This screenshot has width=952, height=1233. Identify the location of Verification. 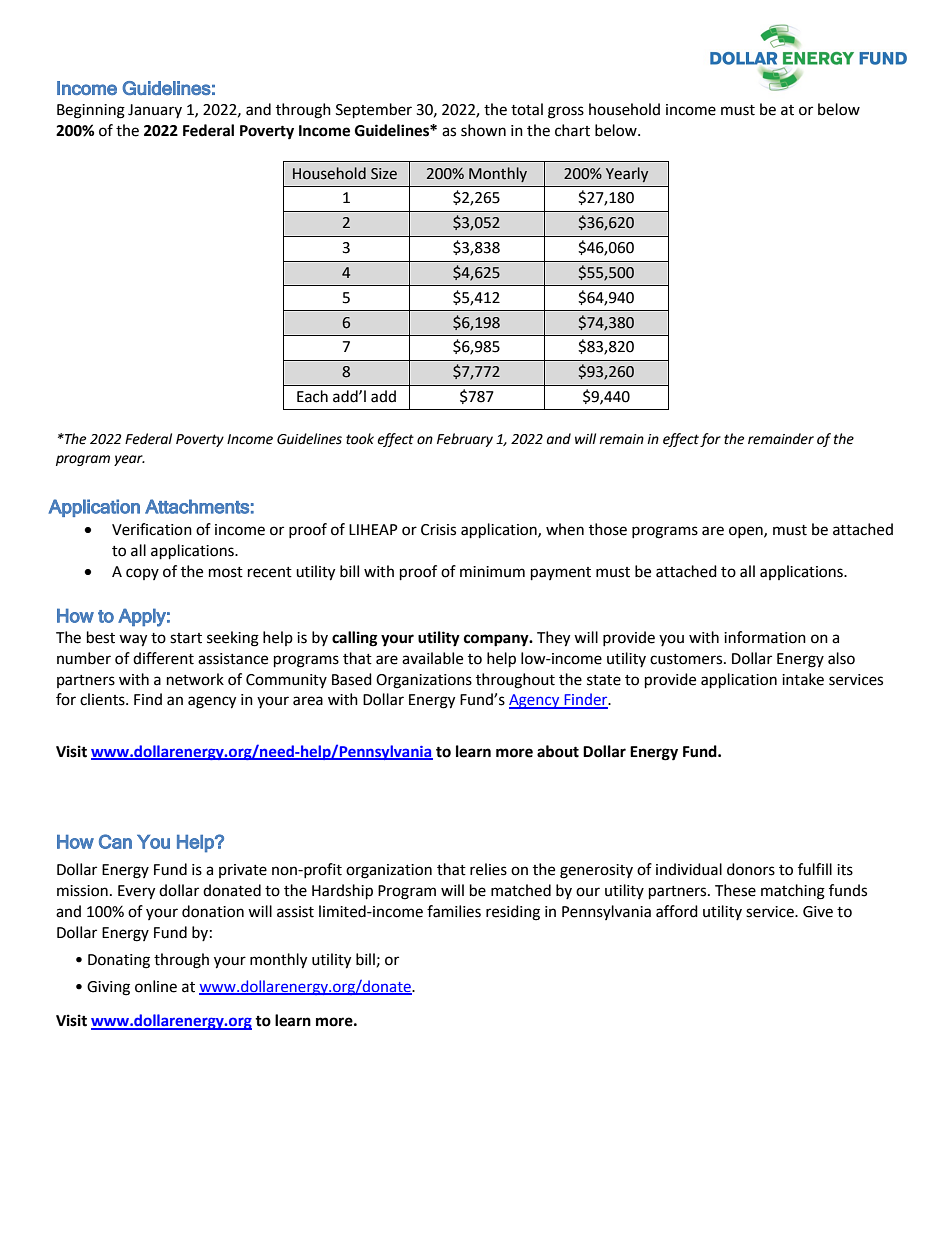
(152, 529).
